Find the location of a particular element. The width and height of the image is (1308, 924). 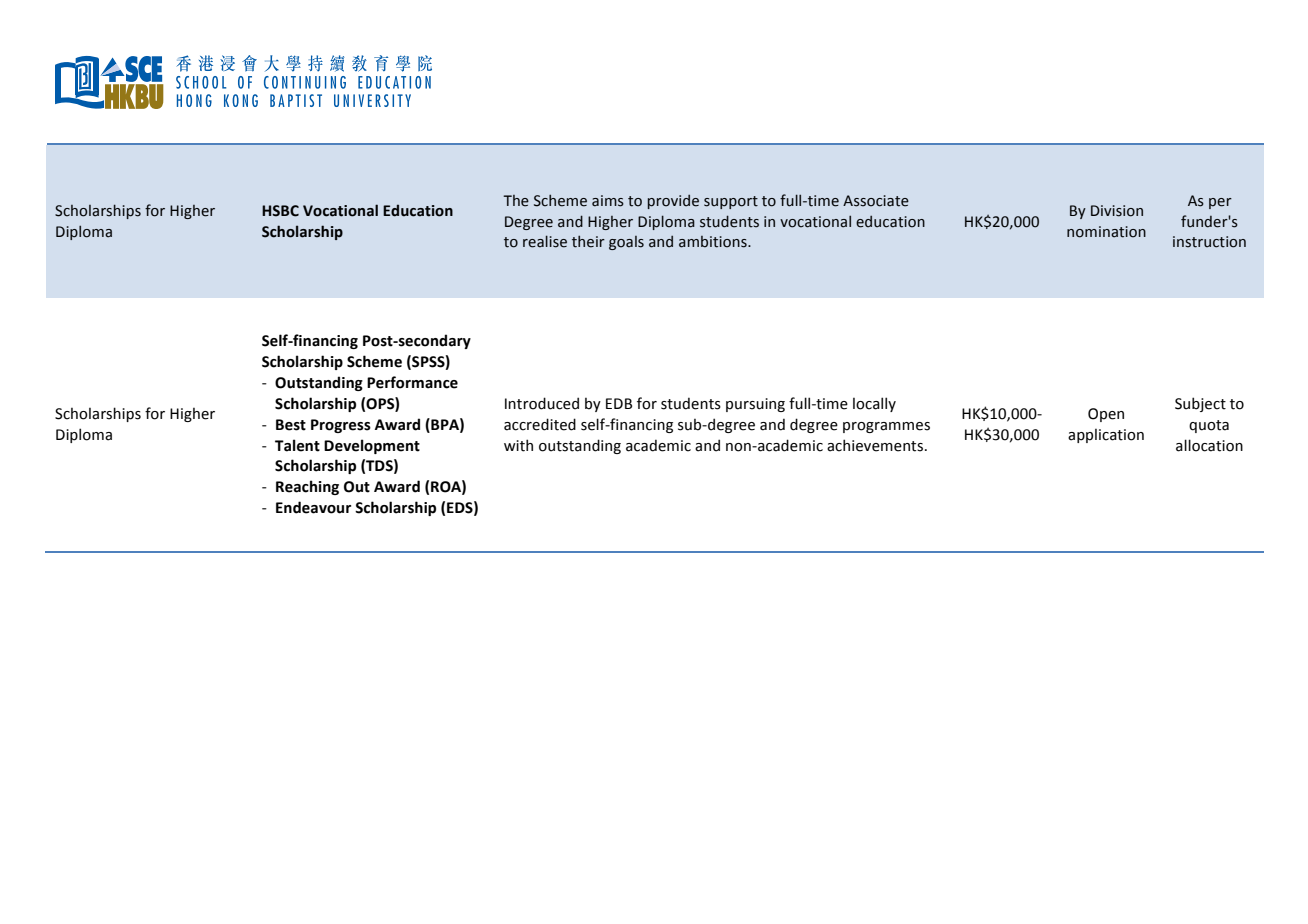

Division is located at coordinates (1117, 211).
